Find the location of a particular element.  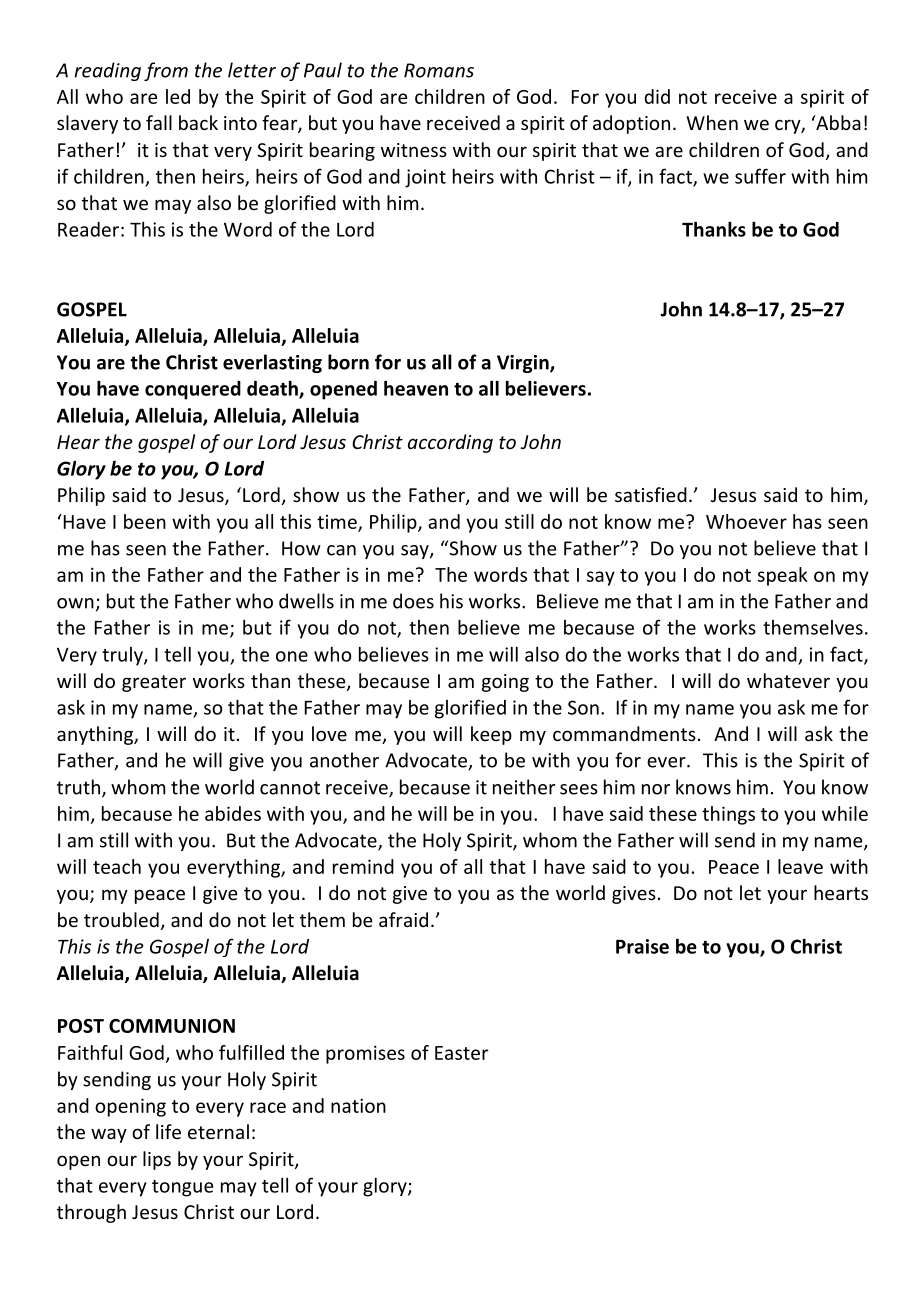

tongue is located at coordinates (182, 1188).
